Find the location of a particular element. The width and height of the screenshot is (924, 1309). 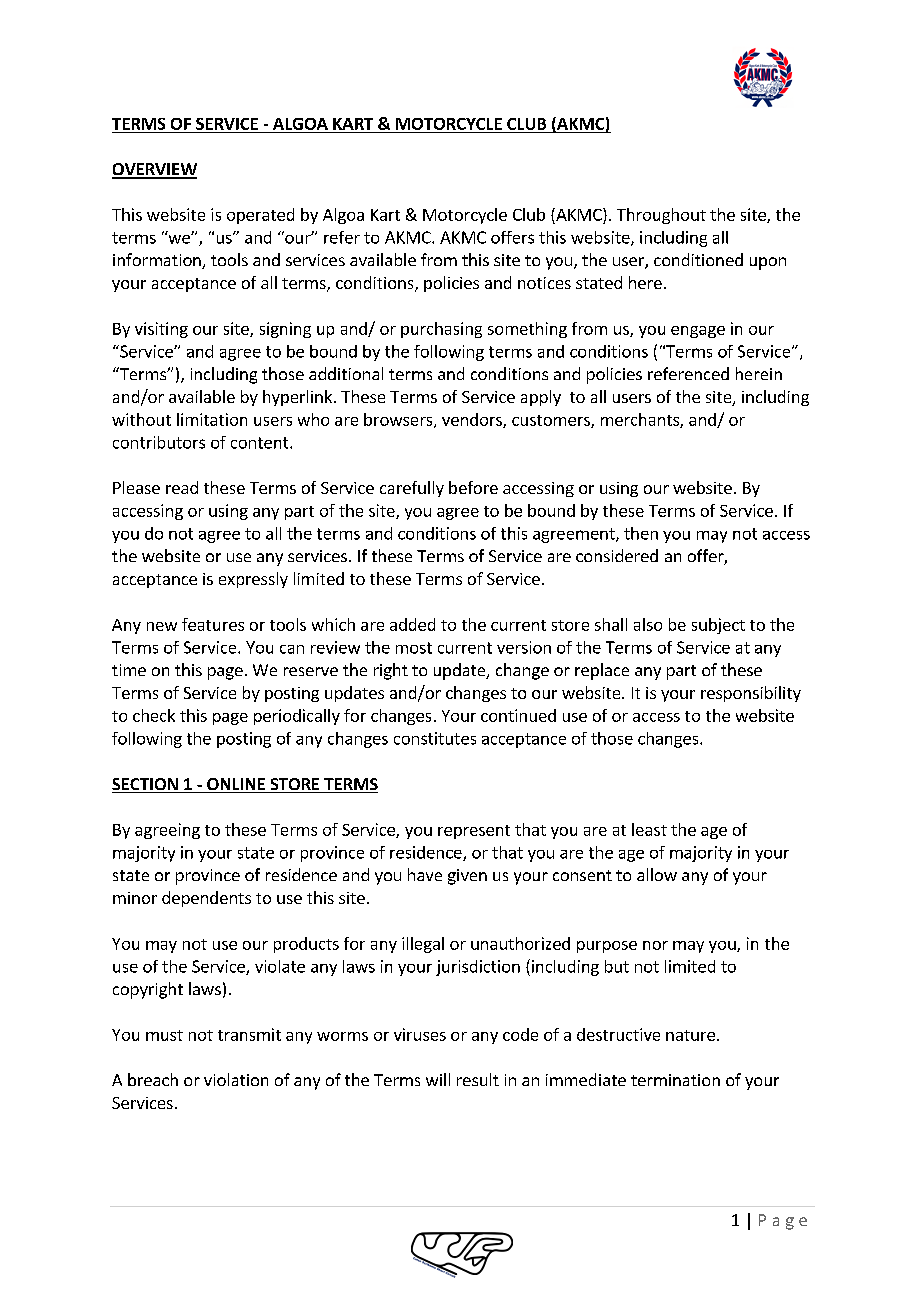

added is located at coordinates (412, 624).
